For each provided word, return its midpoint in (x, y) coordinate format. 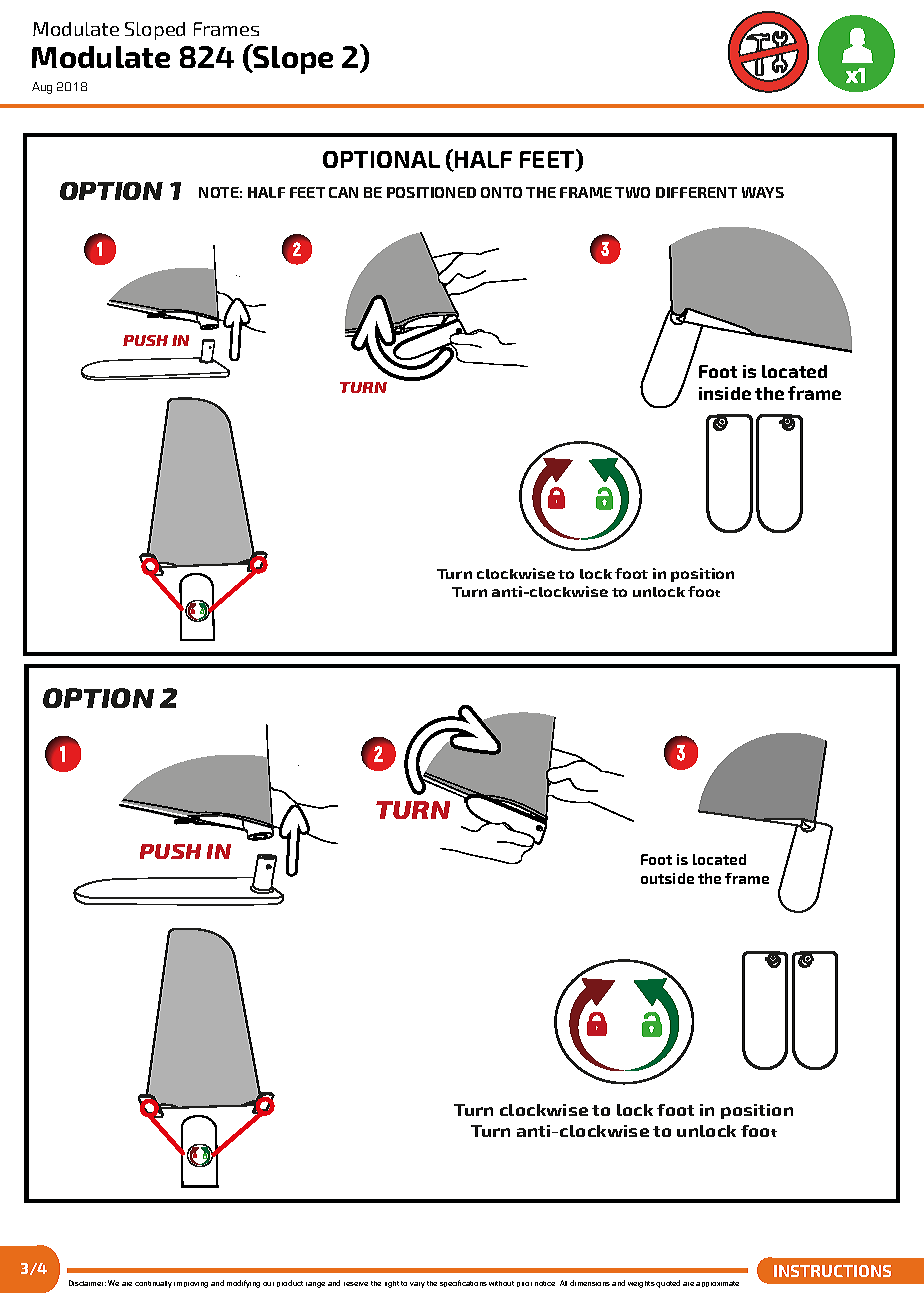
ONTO (501, 192)
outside (667, 878)
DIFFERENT (696, 192)
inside (725, 393)
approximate (717, 1284)
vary (417, 1285)
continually (153, 1284)
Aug (42, 88)
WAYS (763, 192)
